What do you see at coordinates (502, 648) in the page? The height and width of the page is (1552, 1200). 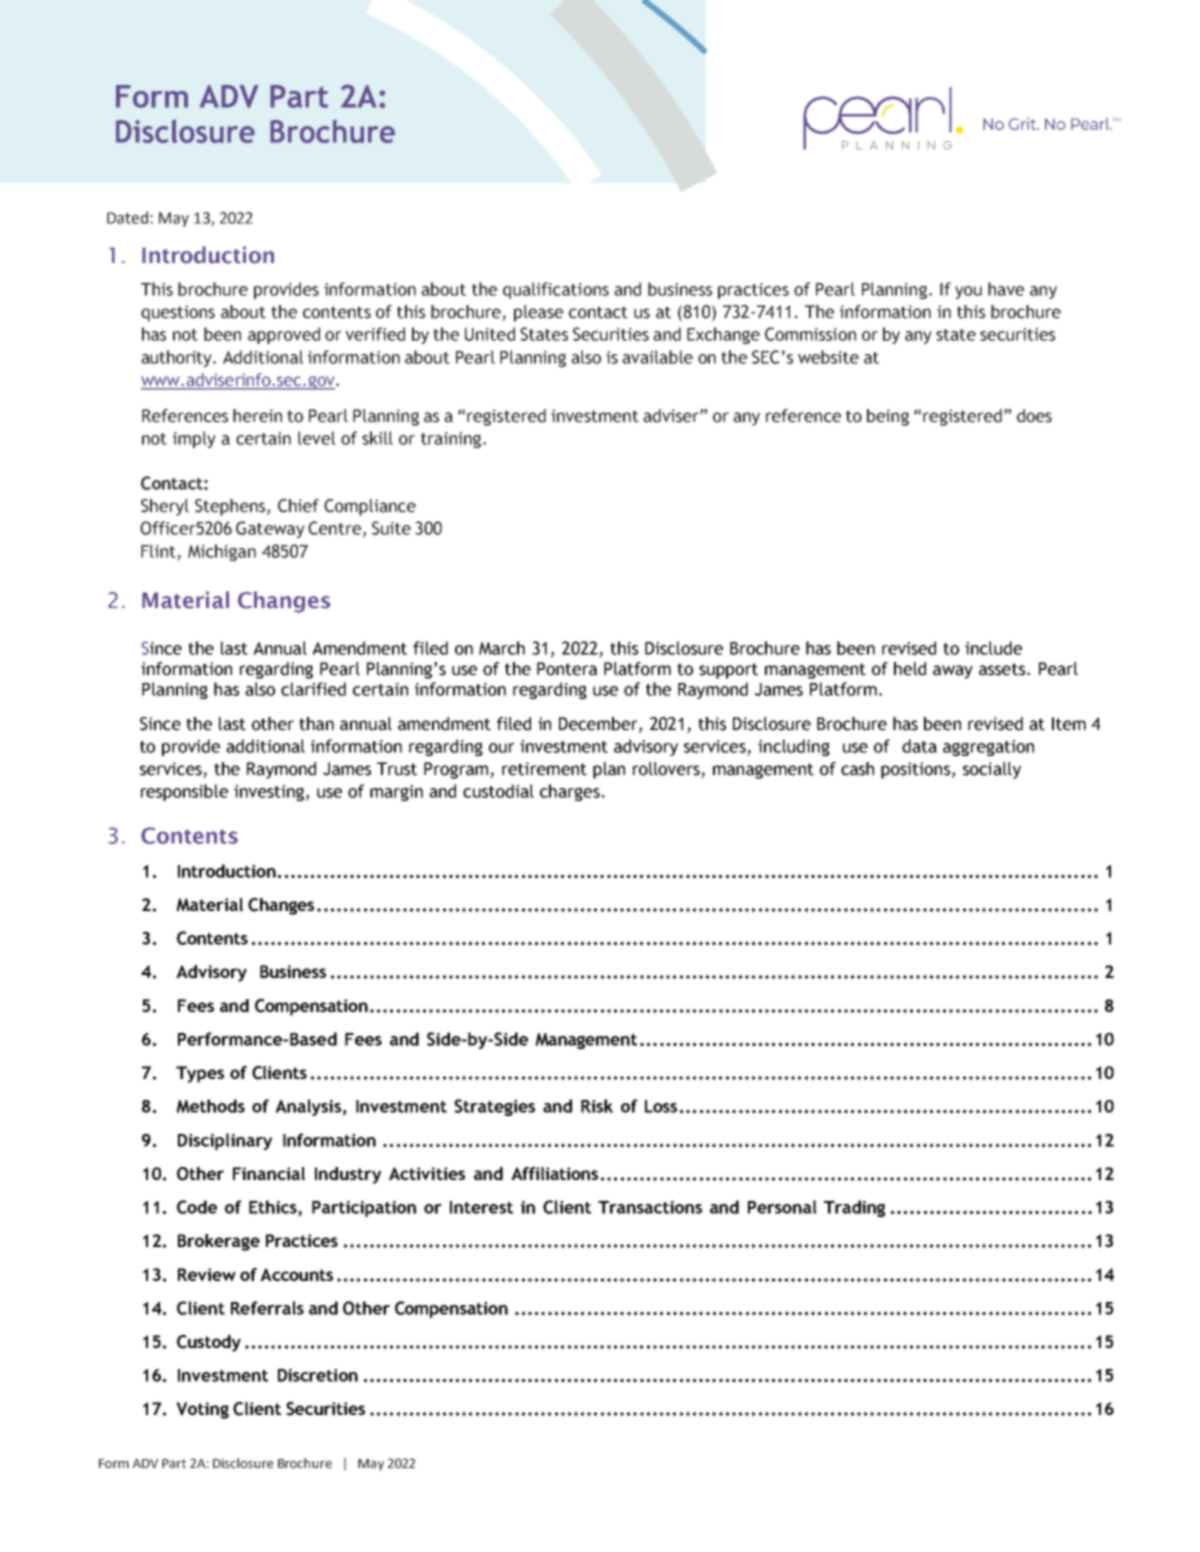 I see `March` at bounding box center [502, 648].
